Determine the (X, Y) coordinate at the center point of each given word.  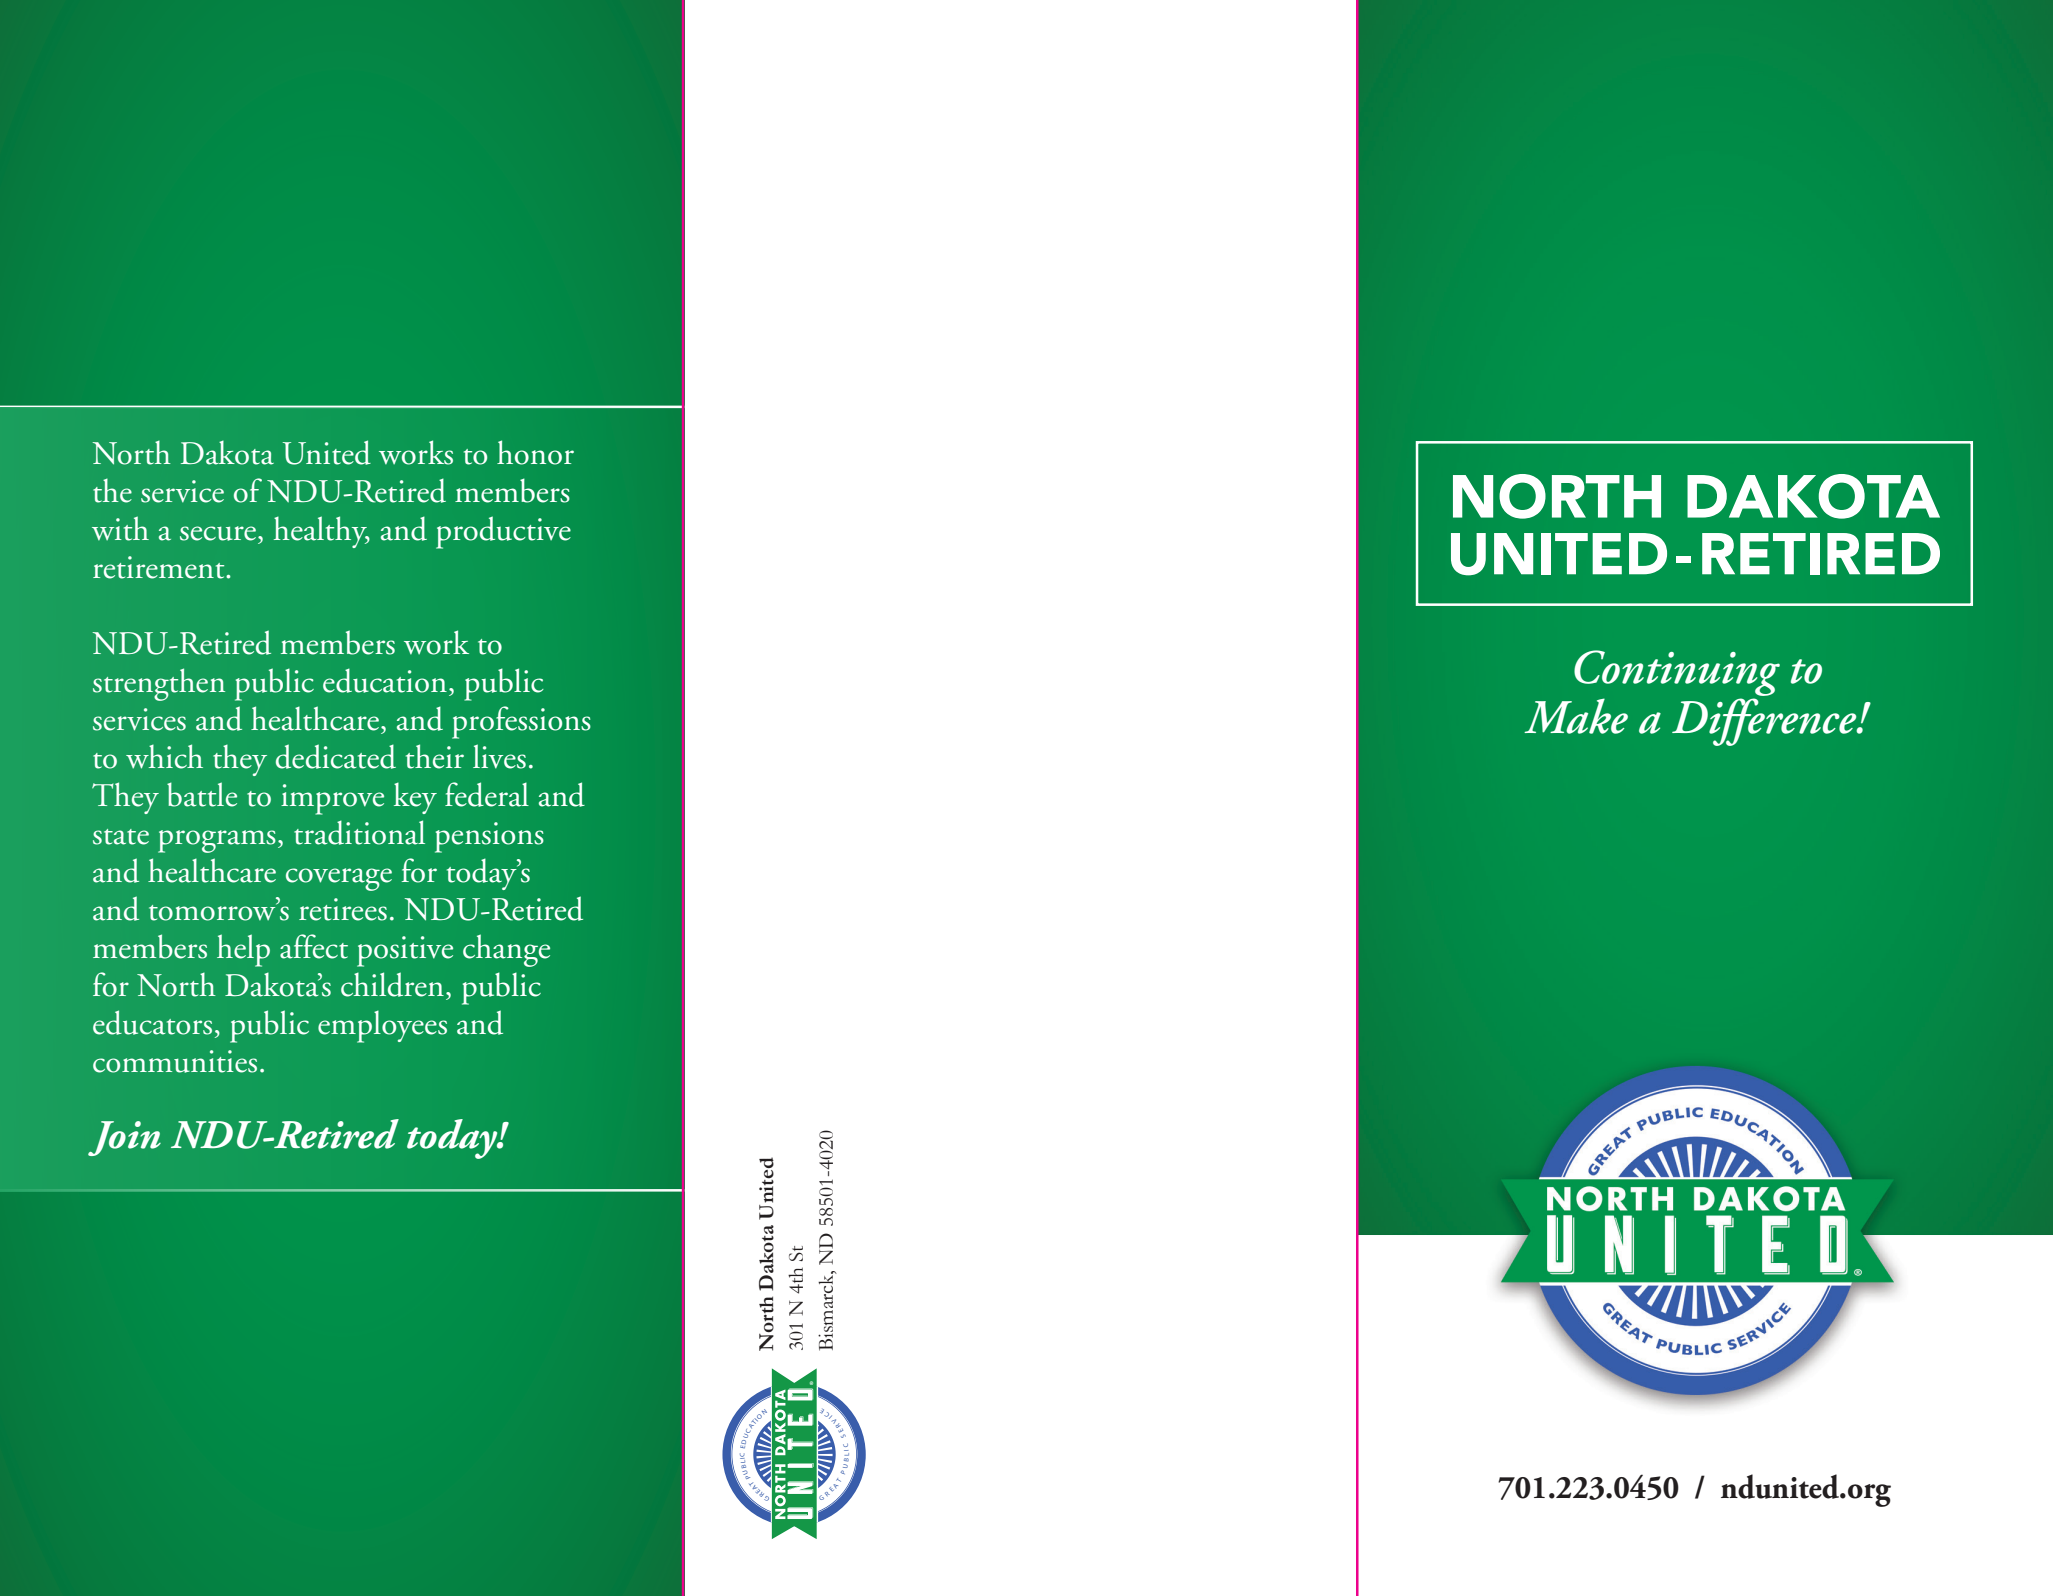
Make (1576, 716)
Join (124, 1138)
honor (535, 452)
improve (332, 799)
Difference (1765, 722)
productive (503, 532)
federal (487, 794)
